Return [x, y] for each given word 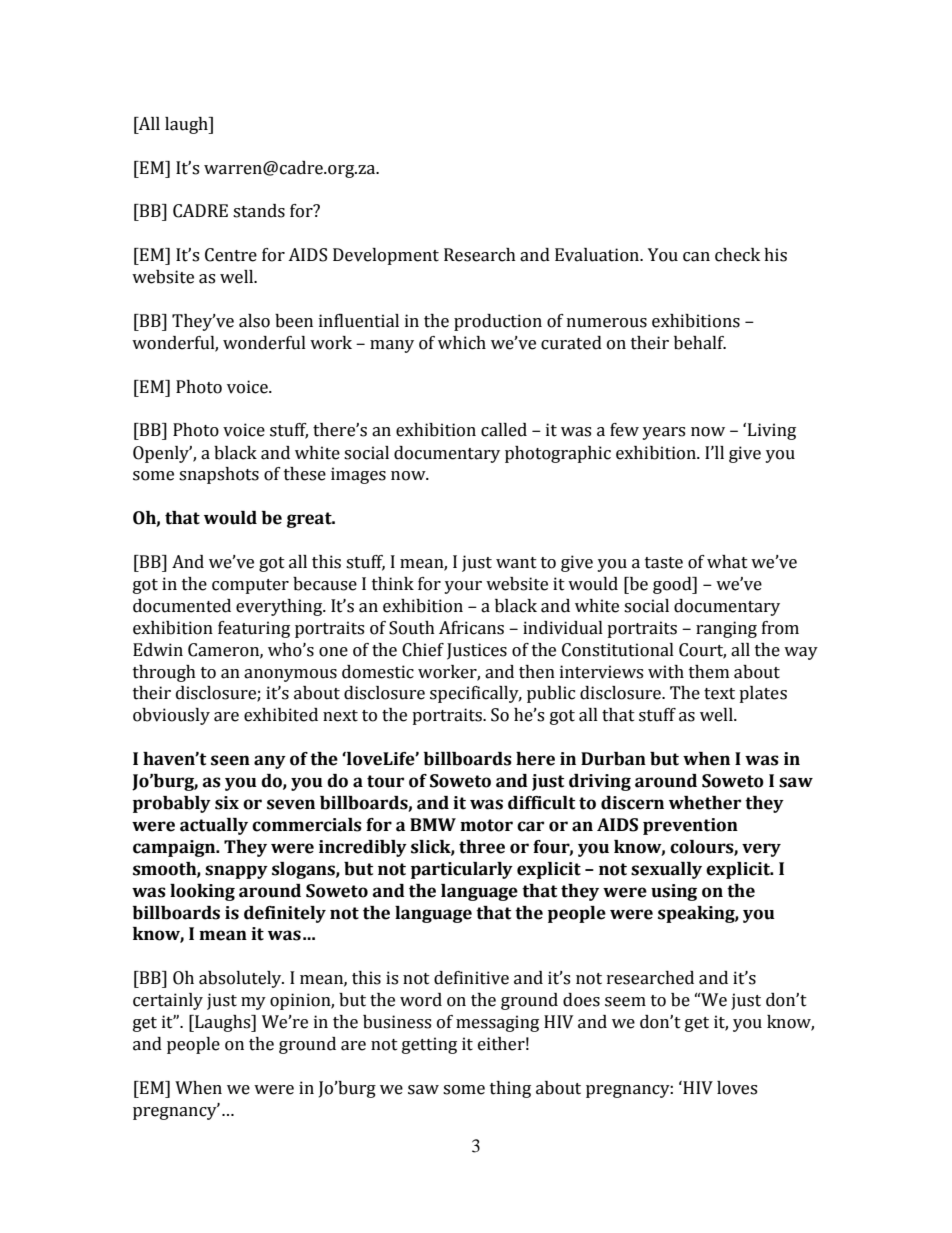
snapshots [219, 475]
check [737, 255]
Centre [231, 255]
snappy [236, 872]
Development [386, 256]
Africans [471, 628]
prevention [690, 826]
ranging [726, 629]
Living [772, 431]
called [504, 430]
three [482, 847]
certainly [168, 1001]
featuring [254, 629]
